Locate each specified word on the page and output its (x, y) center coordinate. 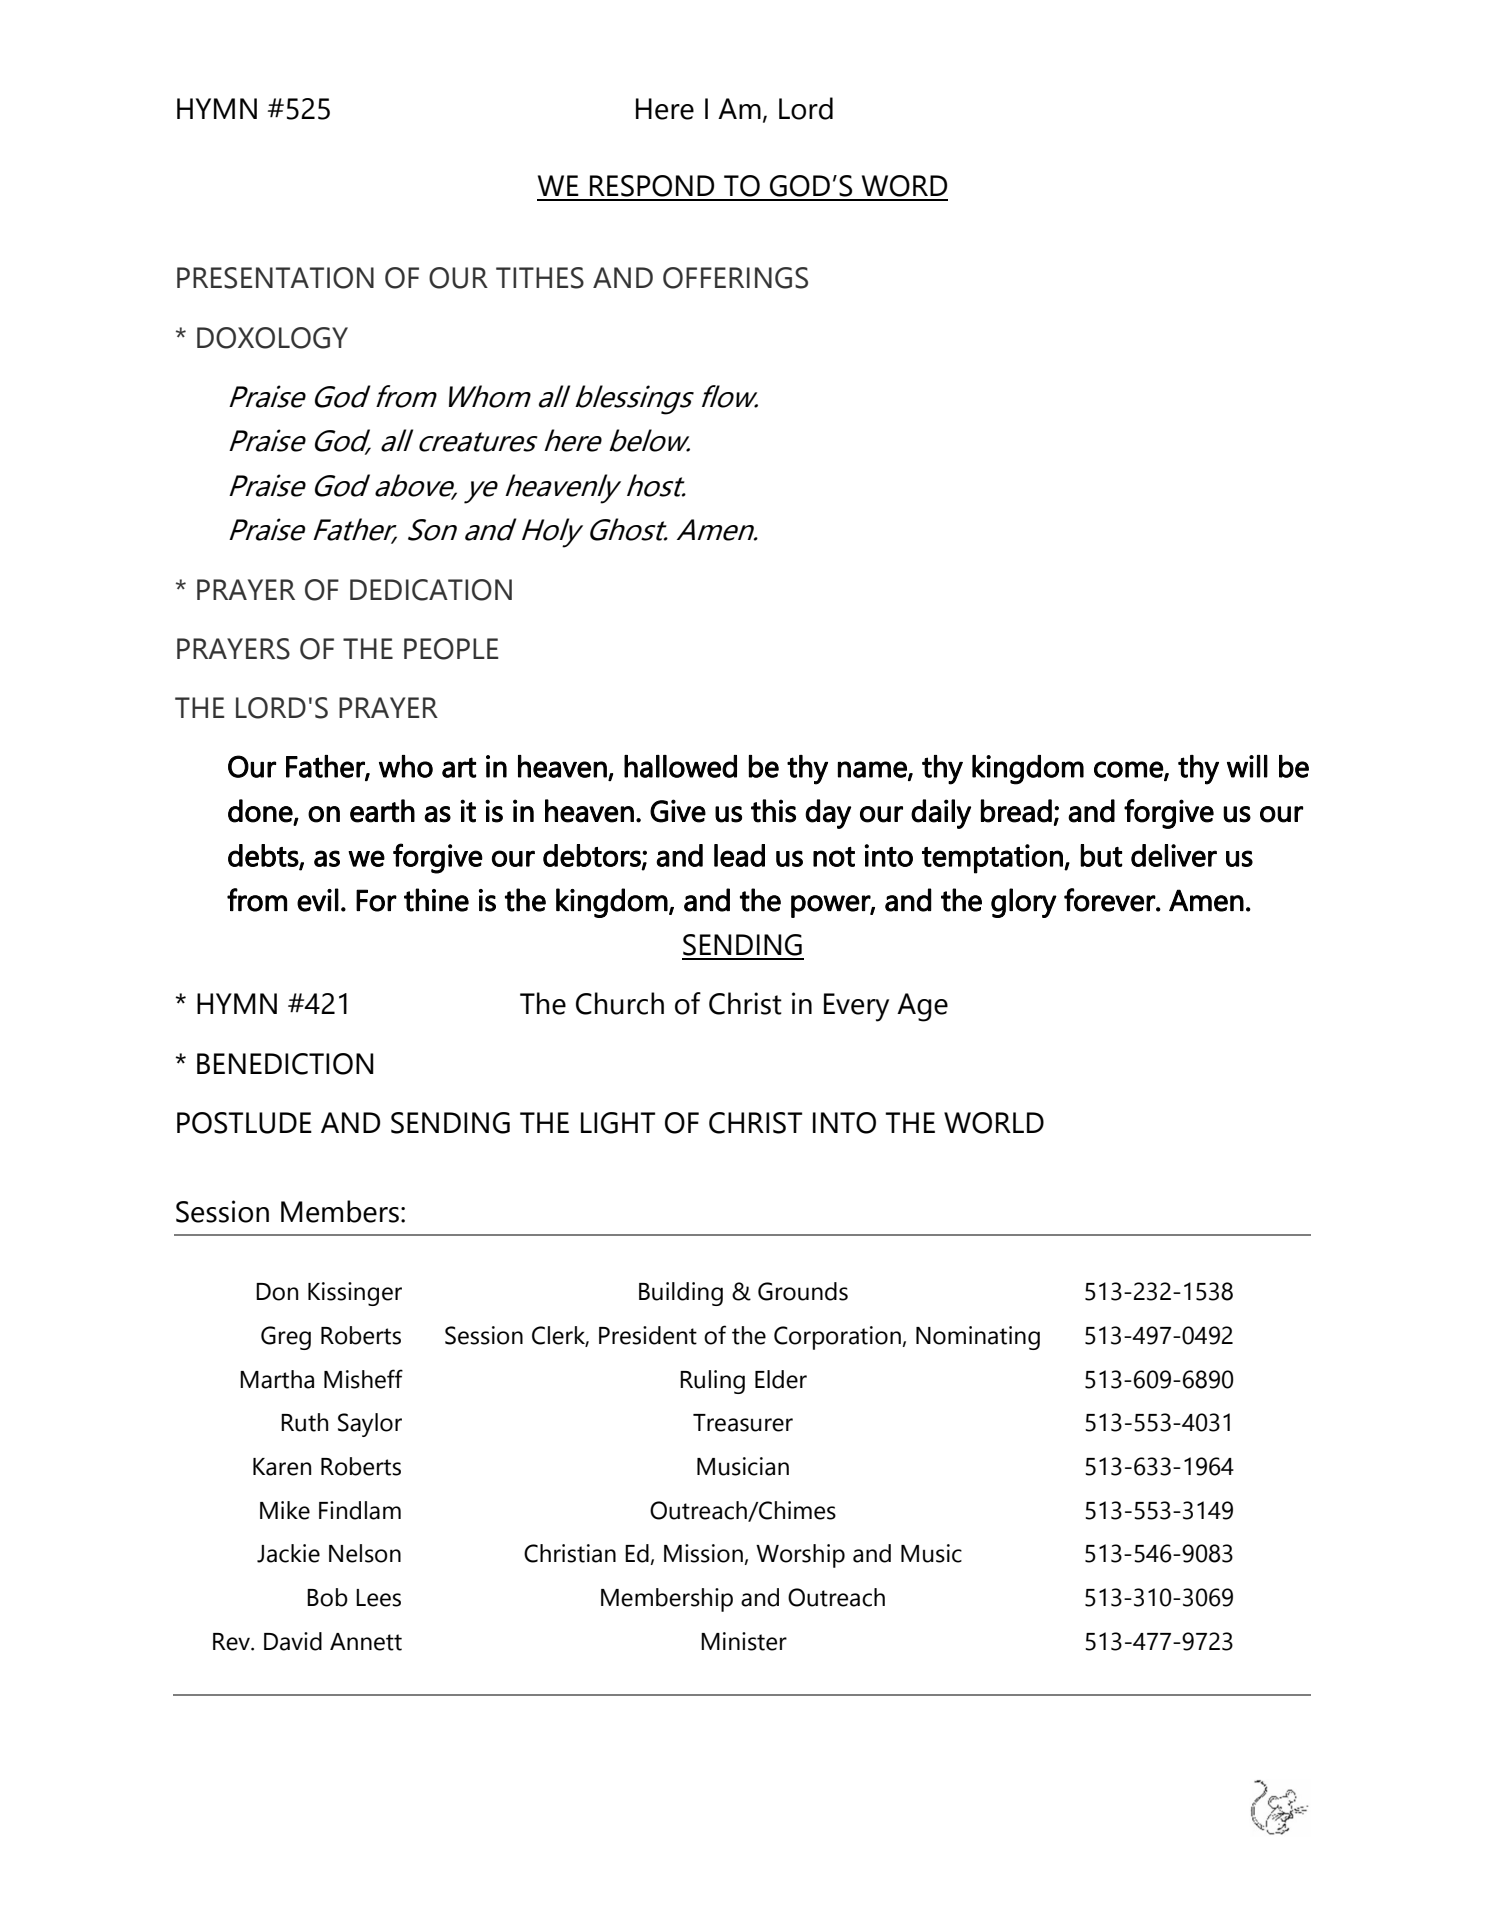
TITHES (540, 278)
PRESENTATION (275, 278)
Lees (378, 1598)
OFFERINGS (735, 278)
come (1129, 770)
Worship (800, 1556)
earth (382, 811)
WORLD (994, 1123)
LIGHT (618, 1123)
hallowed (680, 766)
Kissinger (355, 1294)
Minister (744, 1641)
